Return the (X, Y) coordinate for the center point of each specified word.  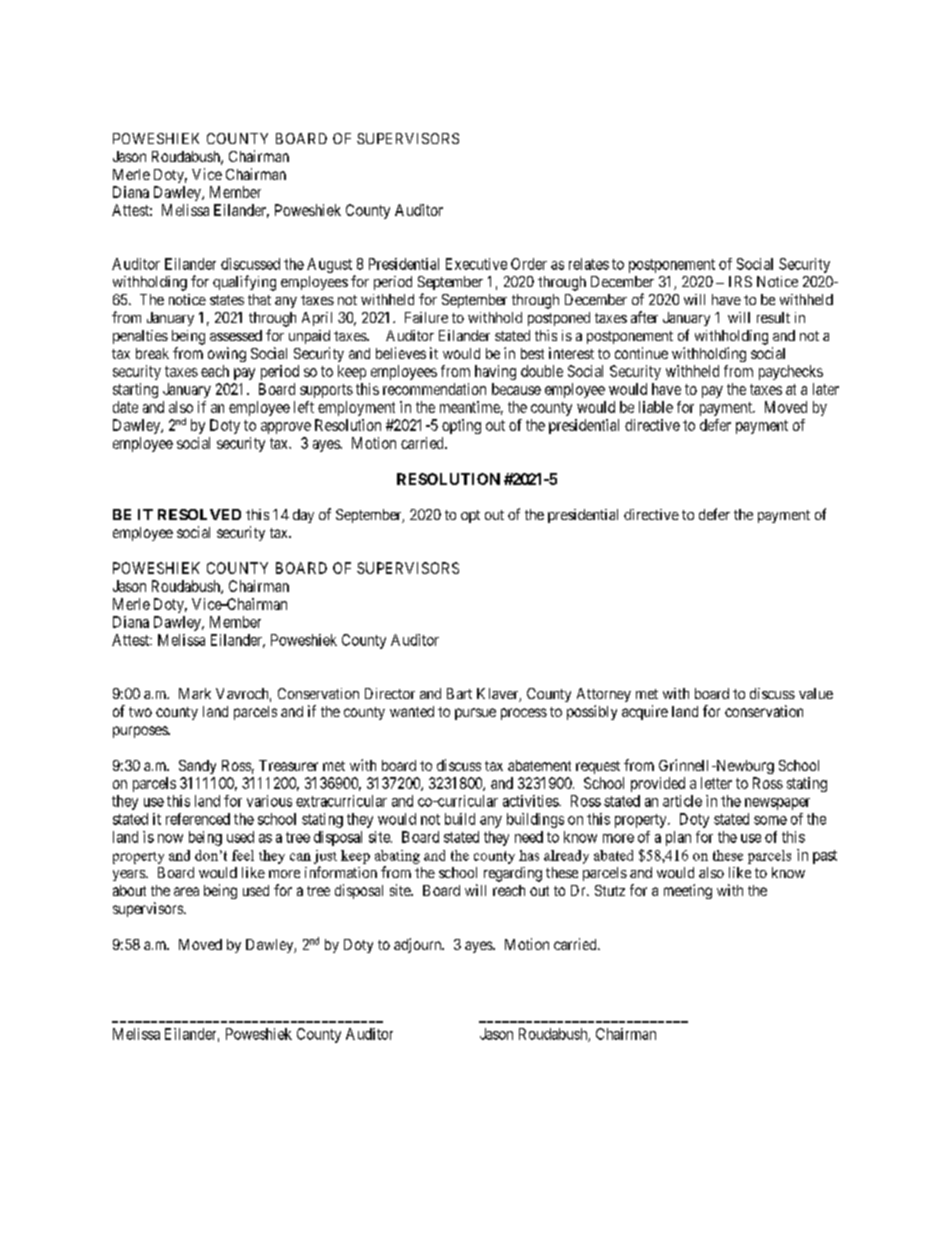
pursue (475, 714)
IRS (740, 281)
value (816, 693)
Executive (476, 264)
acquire (645, 712)
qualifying (244, 283)
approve (286, 428)
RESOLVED (199, 514)
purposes (141, 732)
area (186, 891)
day (303, 516)
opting (461, 426)
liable (656, 407)
